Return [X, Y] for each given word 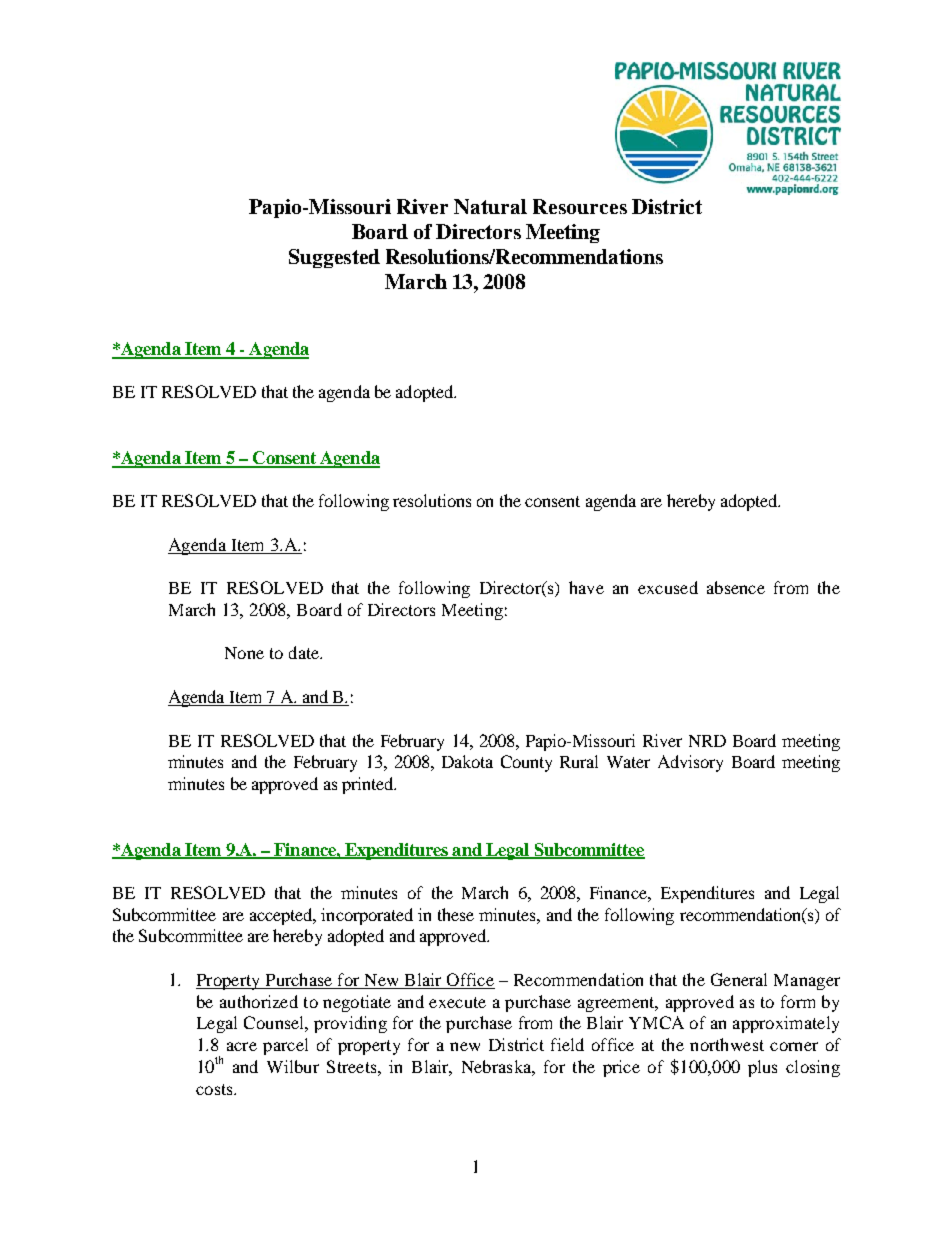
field [567, 1044]
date [305, 652]
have [586, 587]
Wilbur [293, 1066]
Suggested [334, 258]
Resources [580, 206]
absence [736, 587]
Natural [490, 206]
